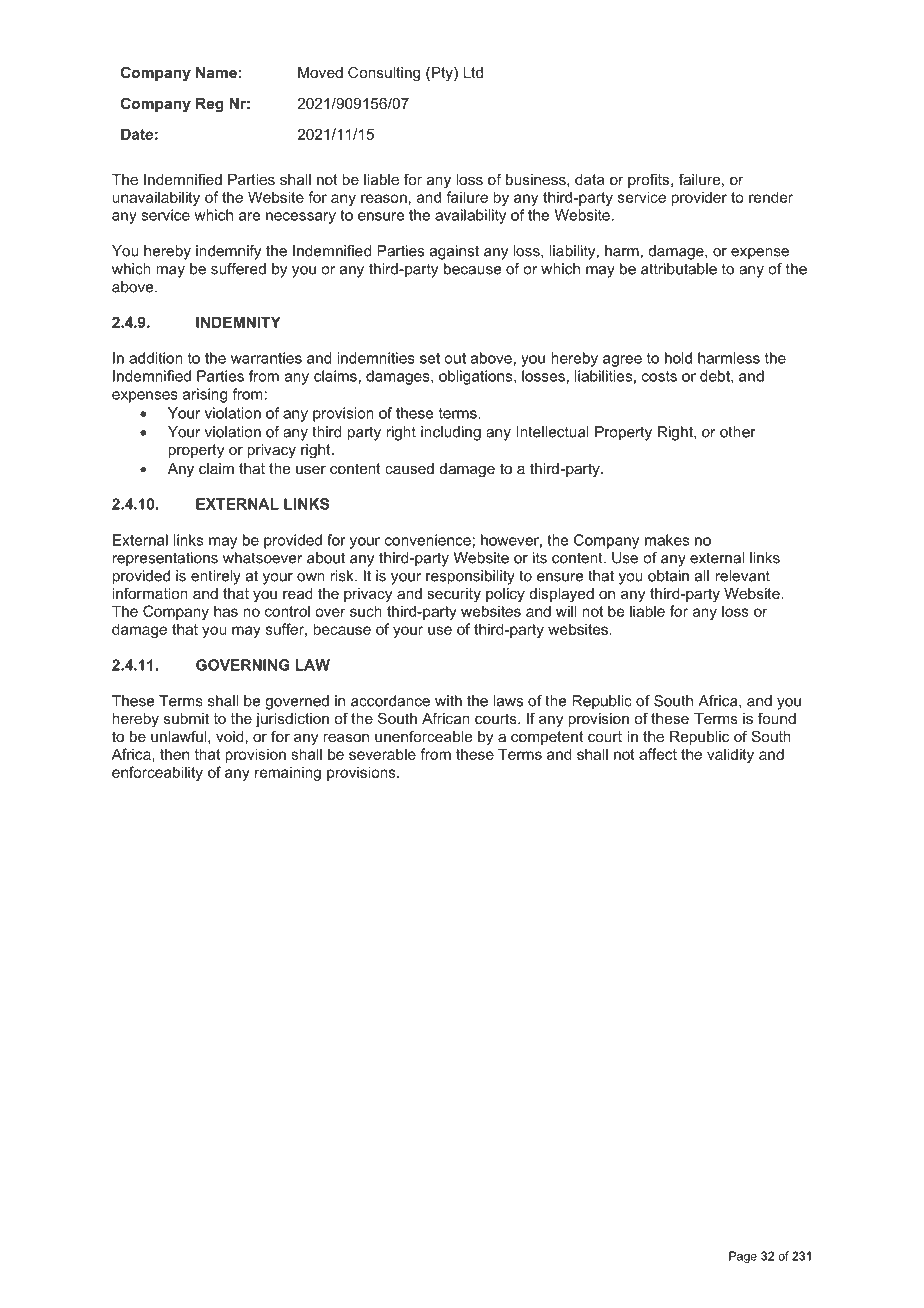 Image resolution: width=924 pixels, height=1308 pixels. Describe the element at coordinates (157, 773) in the document. I see `enforceability` at that location.
